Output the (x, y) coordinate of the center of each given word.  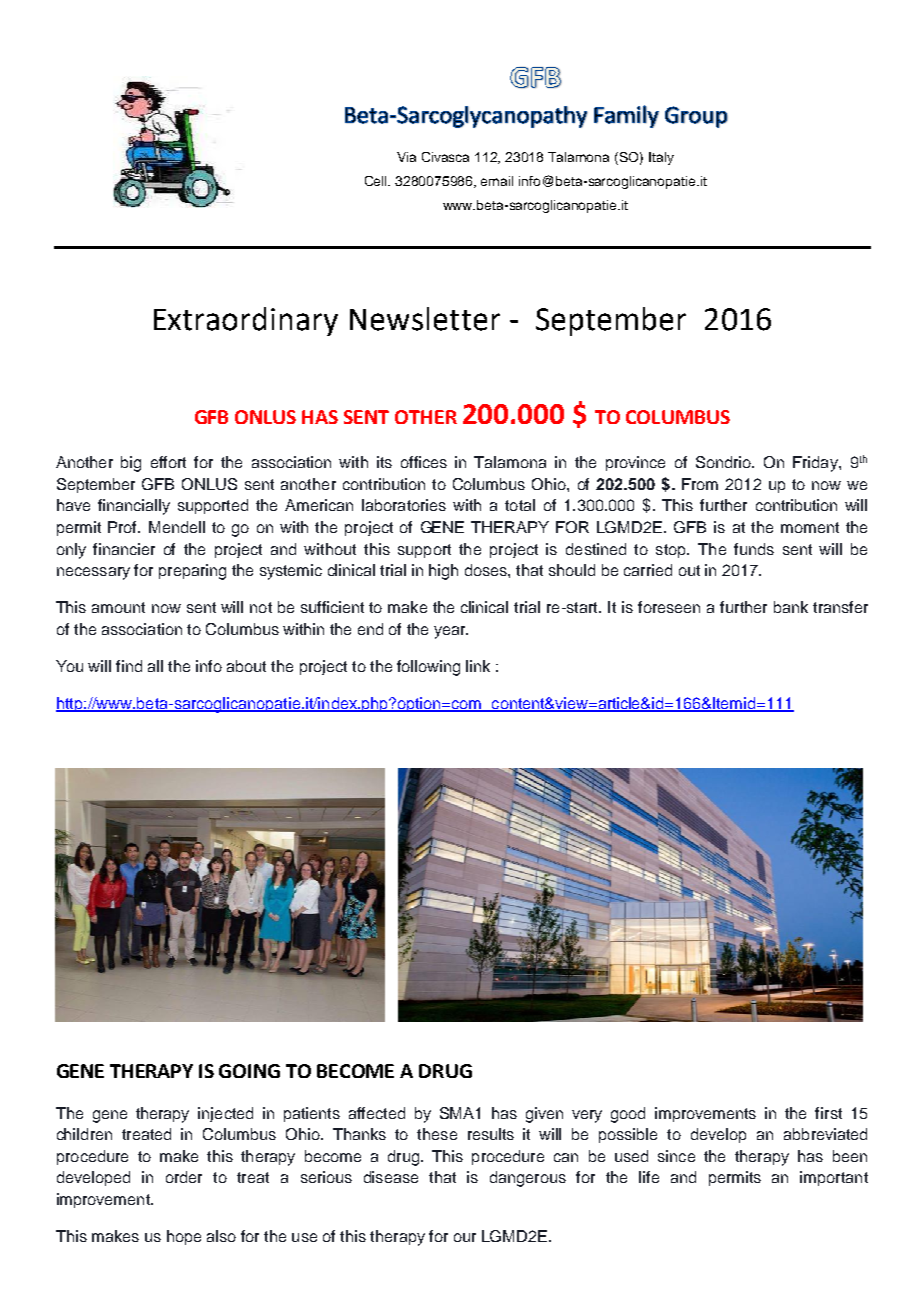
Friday (816, 464)
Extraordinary (246, 321)
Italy (661, 158)
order (184, 1177)
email (497, 181)
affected (377, 1113)
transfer (840, 607)
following (428, 668)
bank (791, 607)
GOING (249, 1071)
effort (168, 462)
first (828, 1113)
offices (424, 462)
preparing (192, 572)
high (443, 572)
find (129, 666)
